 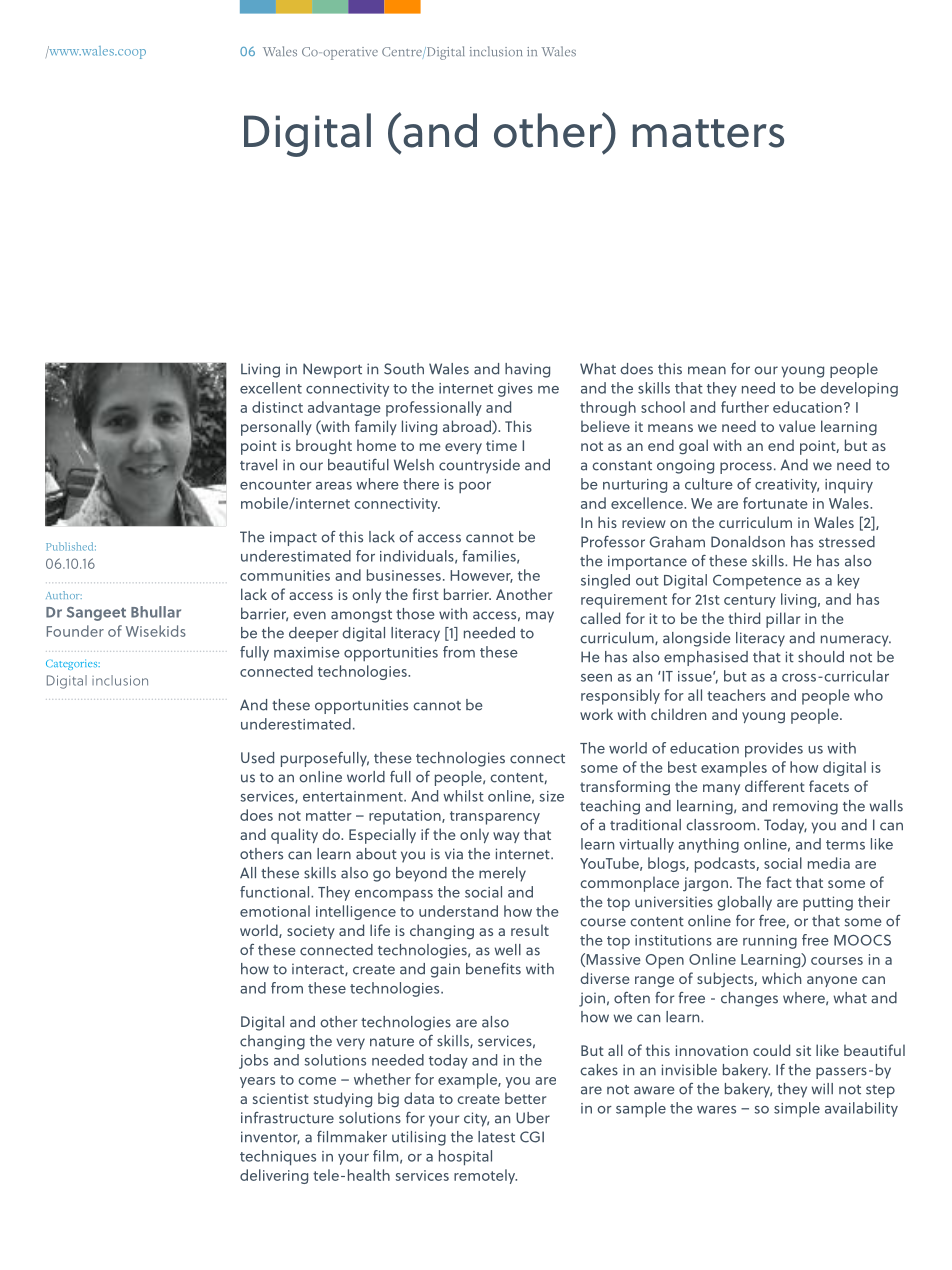 I want to click on scientist, so click(x=281, y=1098).
